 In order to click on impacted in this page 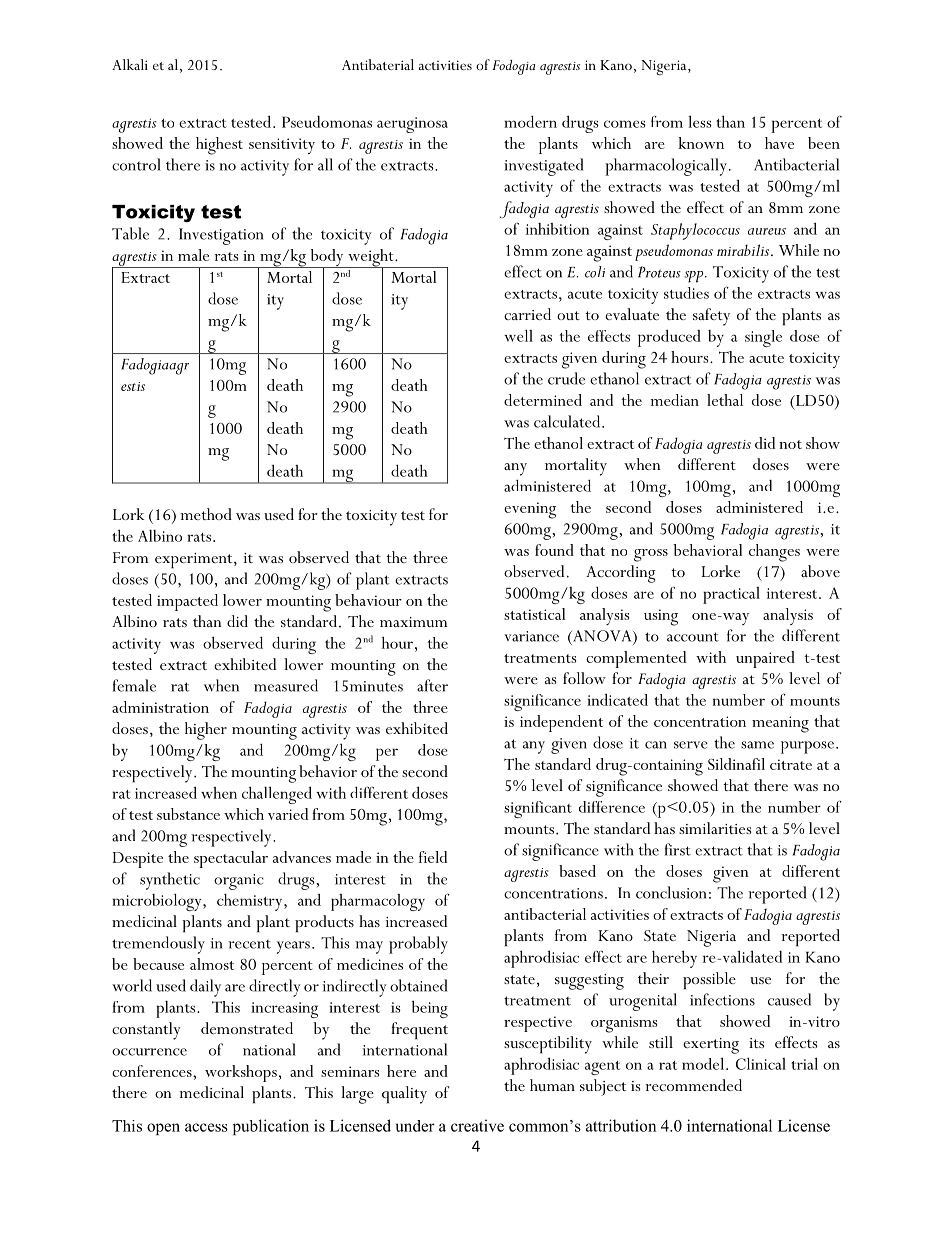, I will do `click(187, 602)`.
